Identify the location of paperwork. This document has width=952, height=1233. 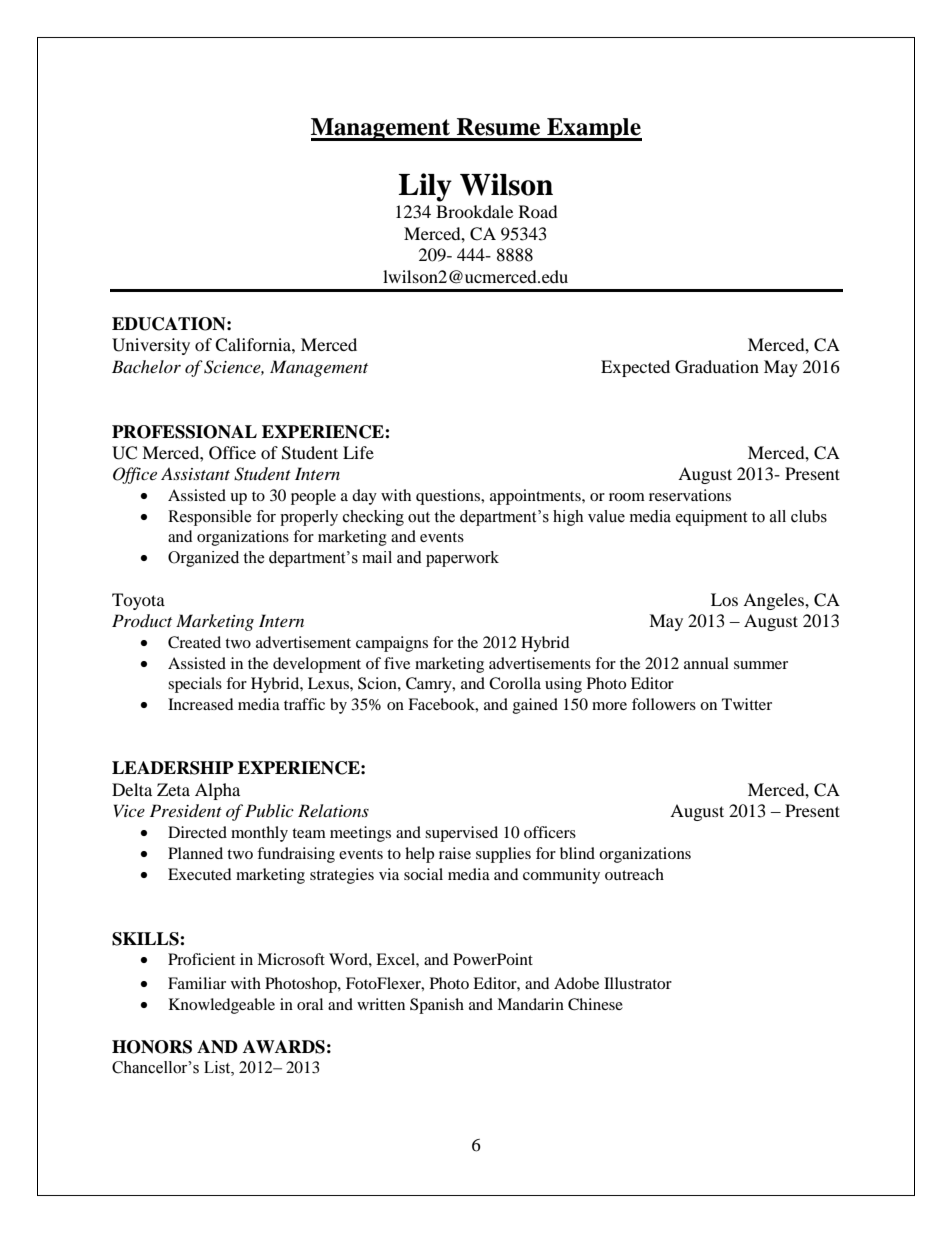
(462, 559).
